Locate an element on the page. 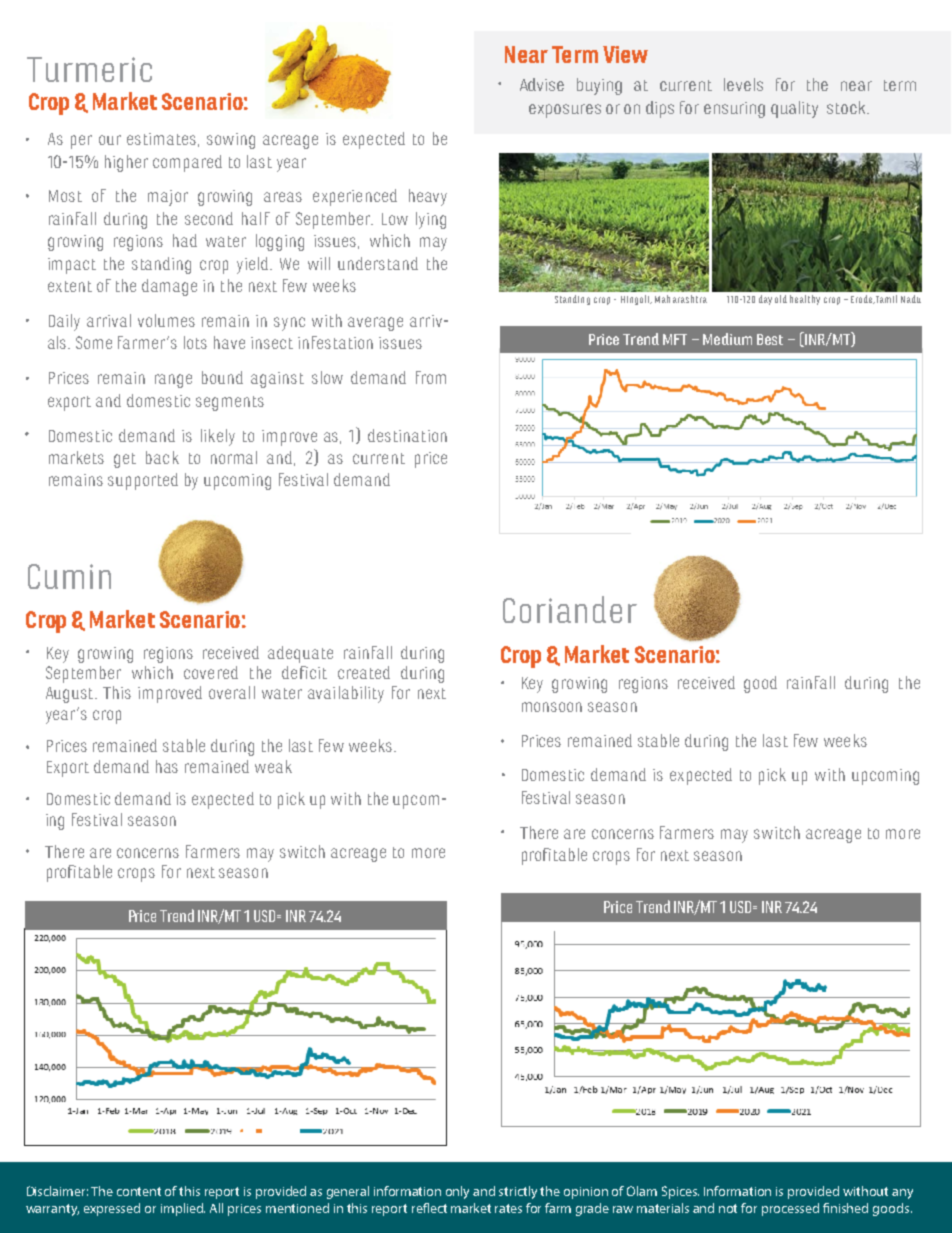 This page has height=1233, width=952. monsoon is located at coordinates (552, 707).
